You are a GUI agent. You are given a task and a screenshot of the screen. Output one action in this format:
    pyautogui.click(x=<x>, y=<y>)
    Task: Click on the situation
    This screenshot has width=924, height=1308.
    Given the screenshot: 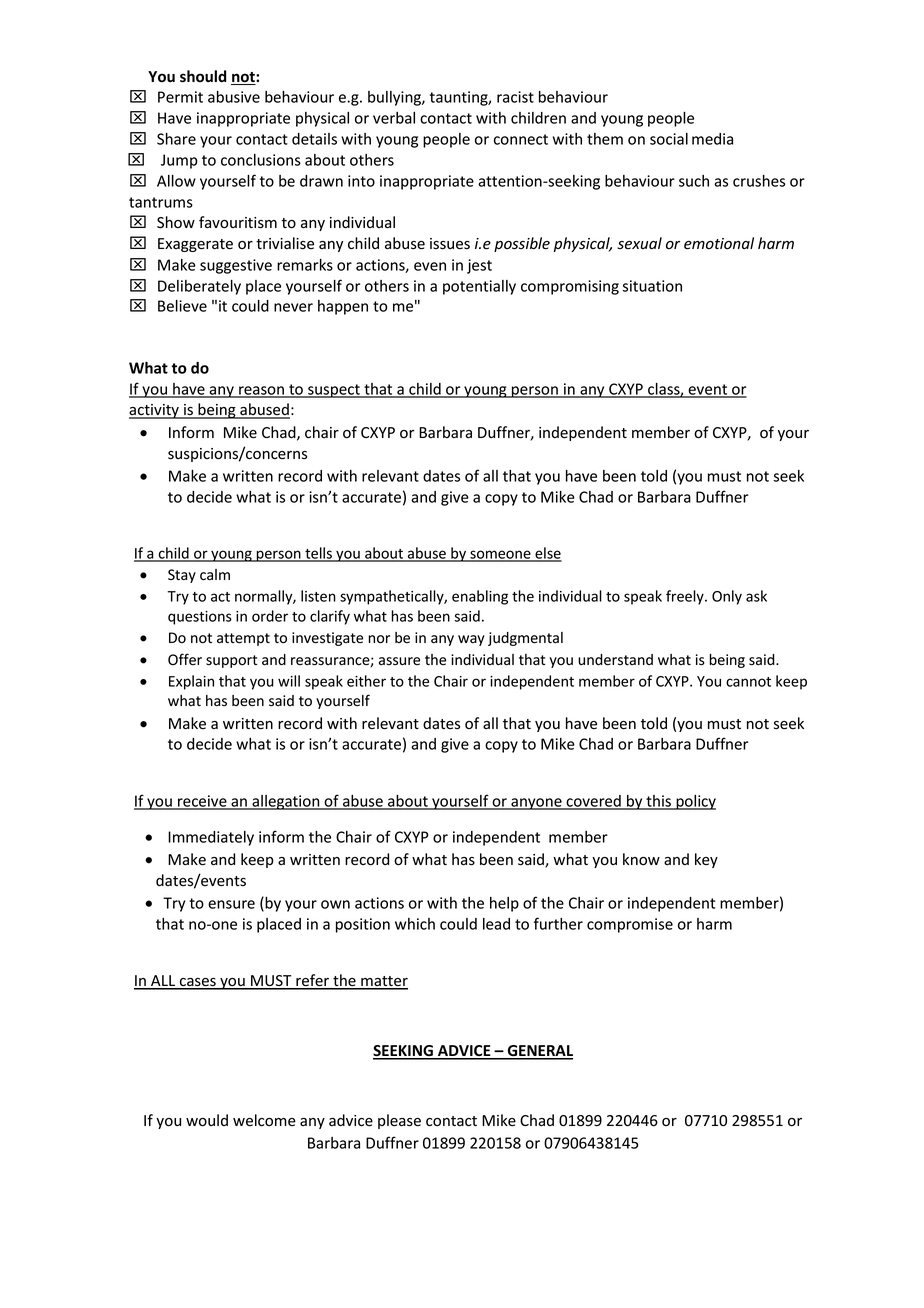 What is the action you would take?
    pyautogui.click(x=652, y=286)
